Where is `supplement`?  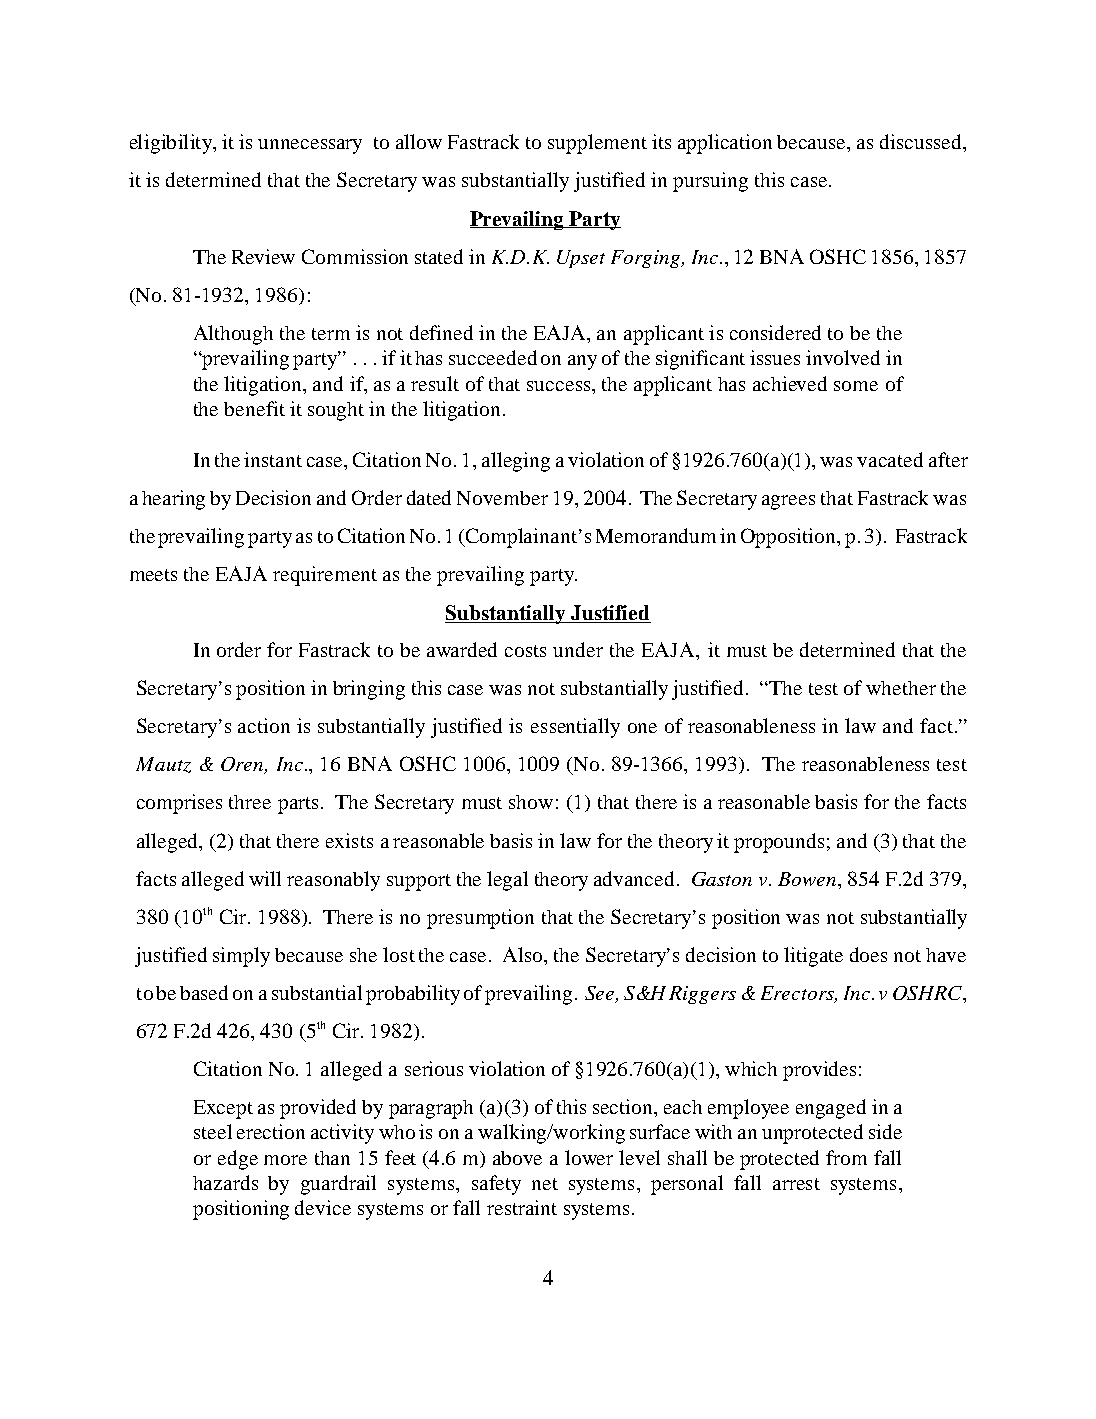 supplement is located at coordinates (597, 144).
